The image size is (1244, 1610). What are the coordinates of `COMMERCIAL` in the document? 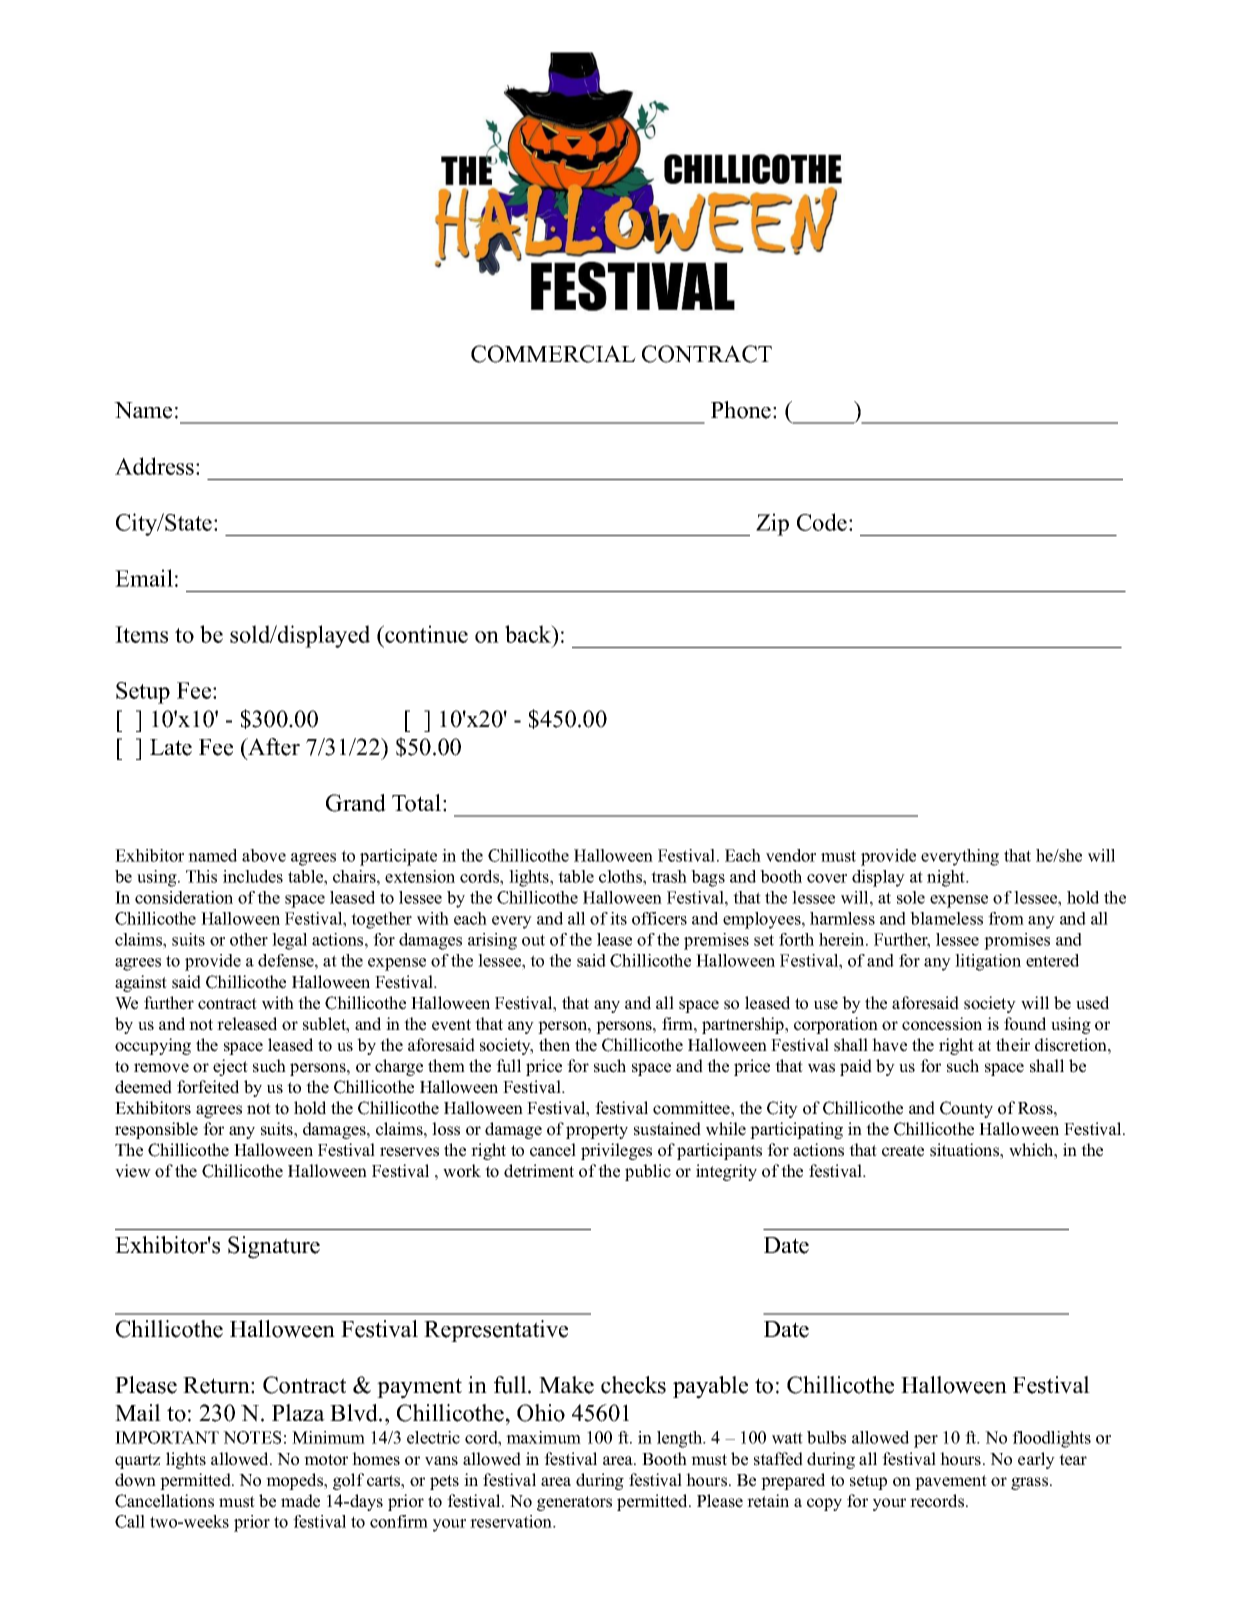 It's located at (553, 354).
